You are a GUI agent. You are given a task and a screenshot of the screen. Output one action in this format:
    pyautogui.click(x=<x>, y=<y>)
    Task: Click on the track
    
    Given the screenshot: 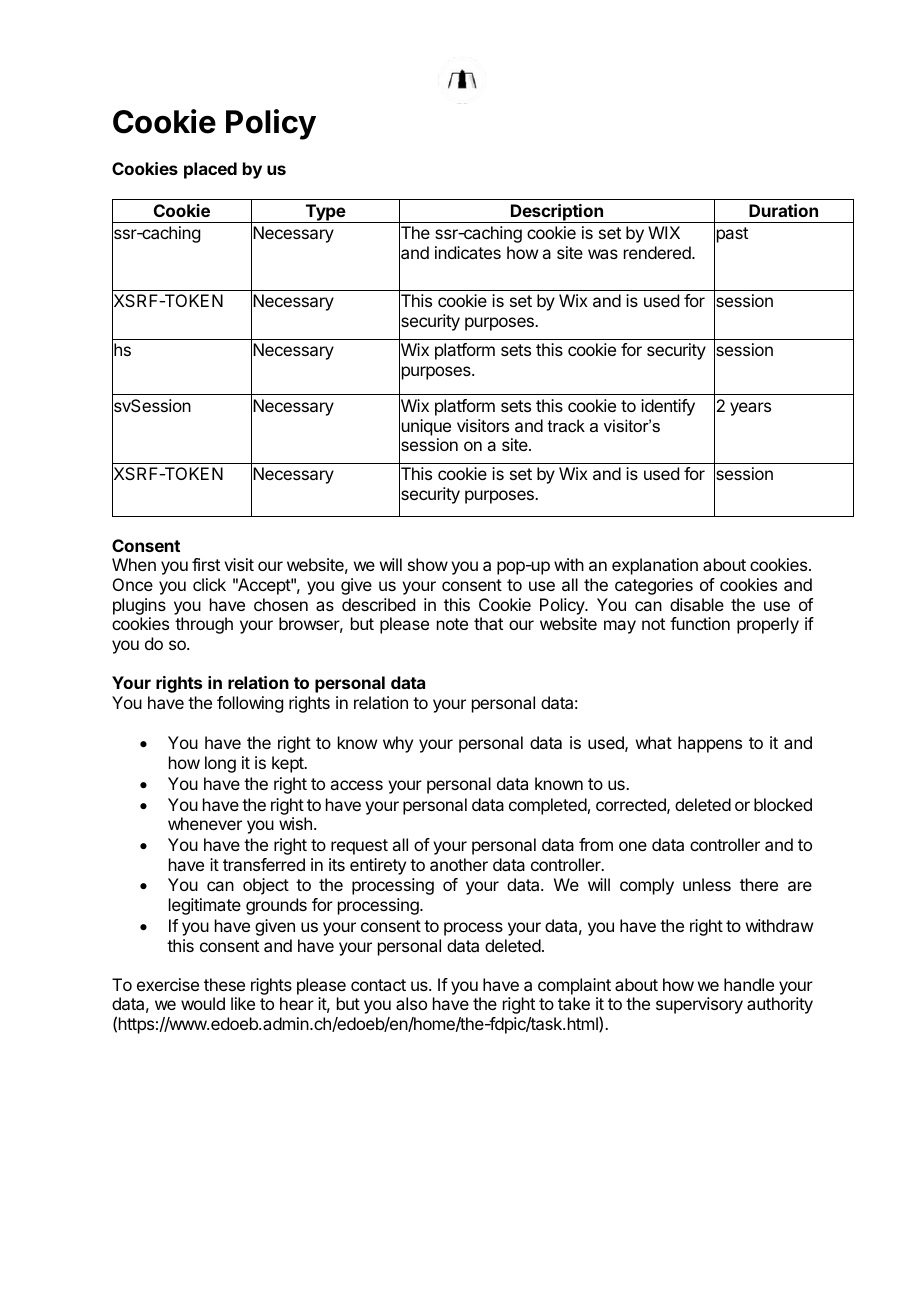 What is the action you would take?
    pyautogui.click(x=566, y=425)
